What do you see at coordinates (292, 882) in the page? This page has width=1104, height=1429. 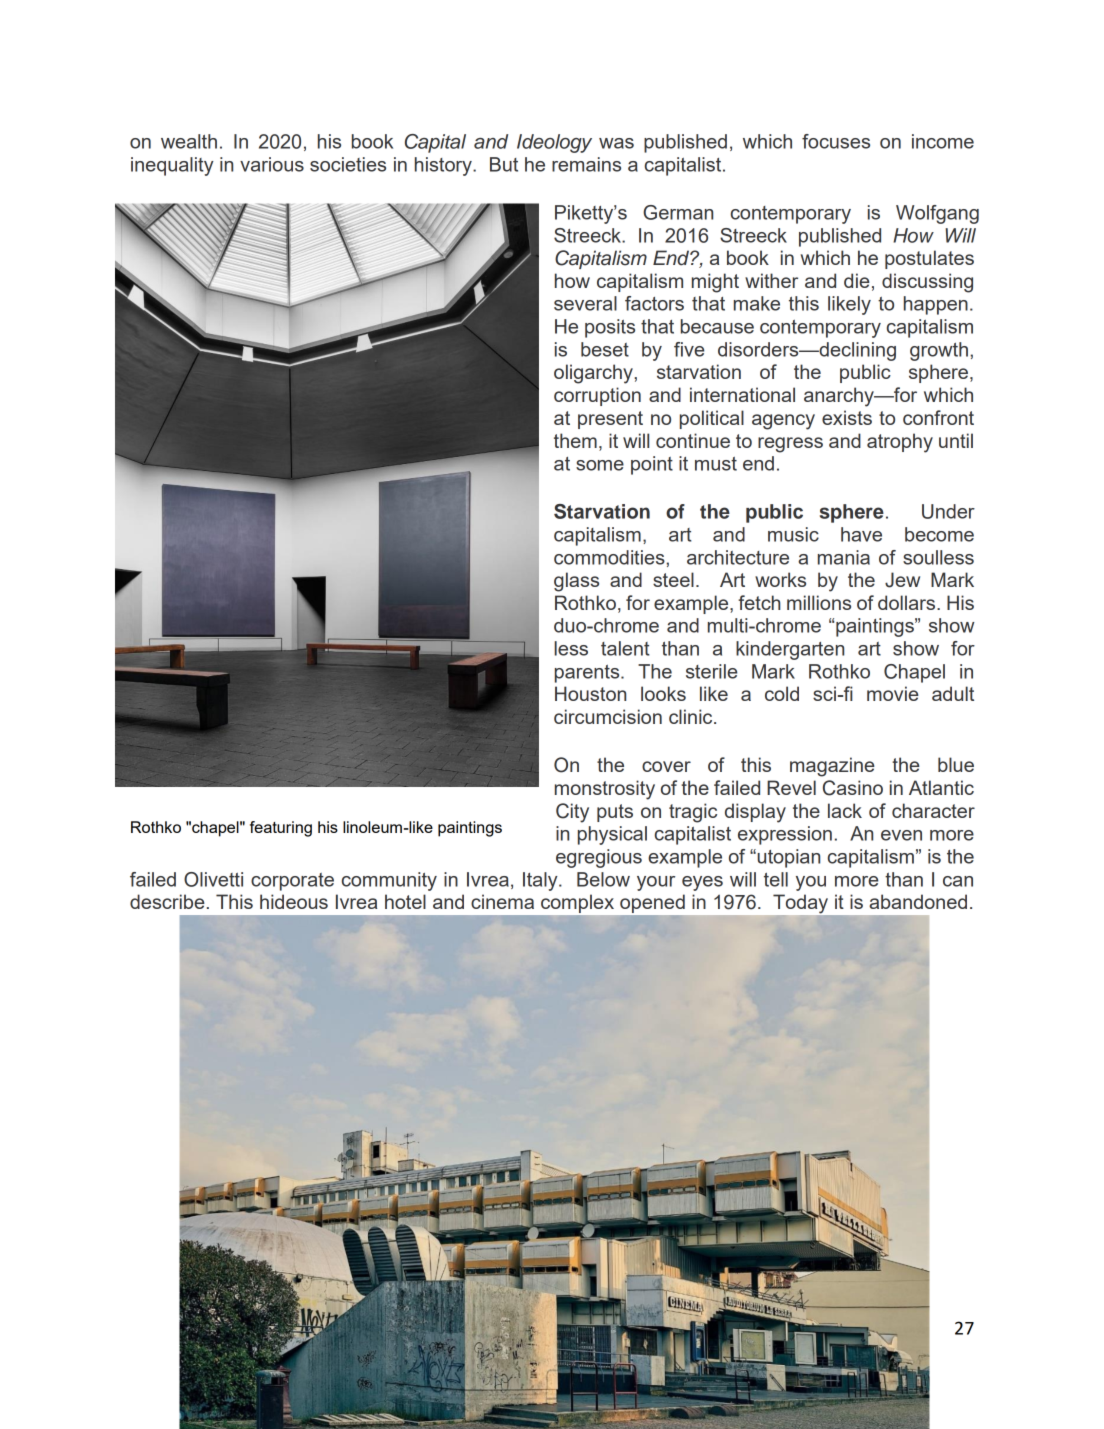 I see `corporate` at bounding box center [292, 882].
